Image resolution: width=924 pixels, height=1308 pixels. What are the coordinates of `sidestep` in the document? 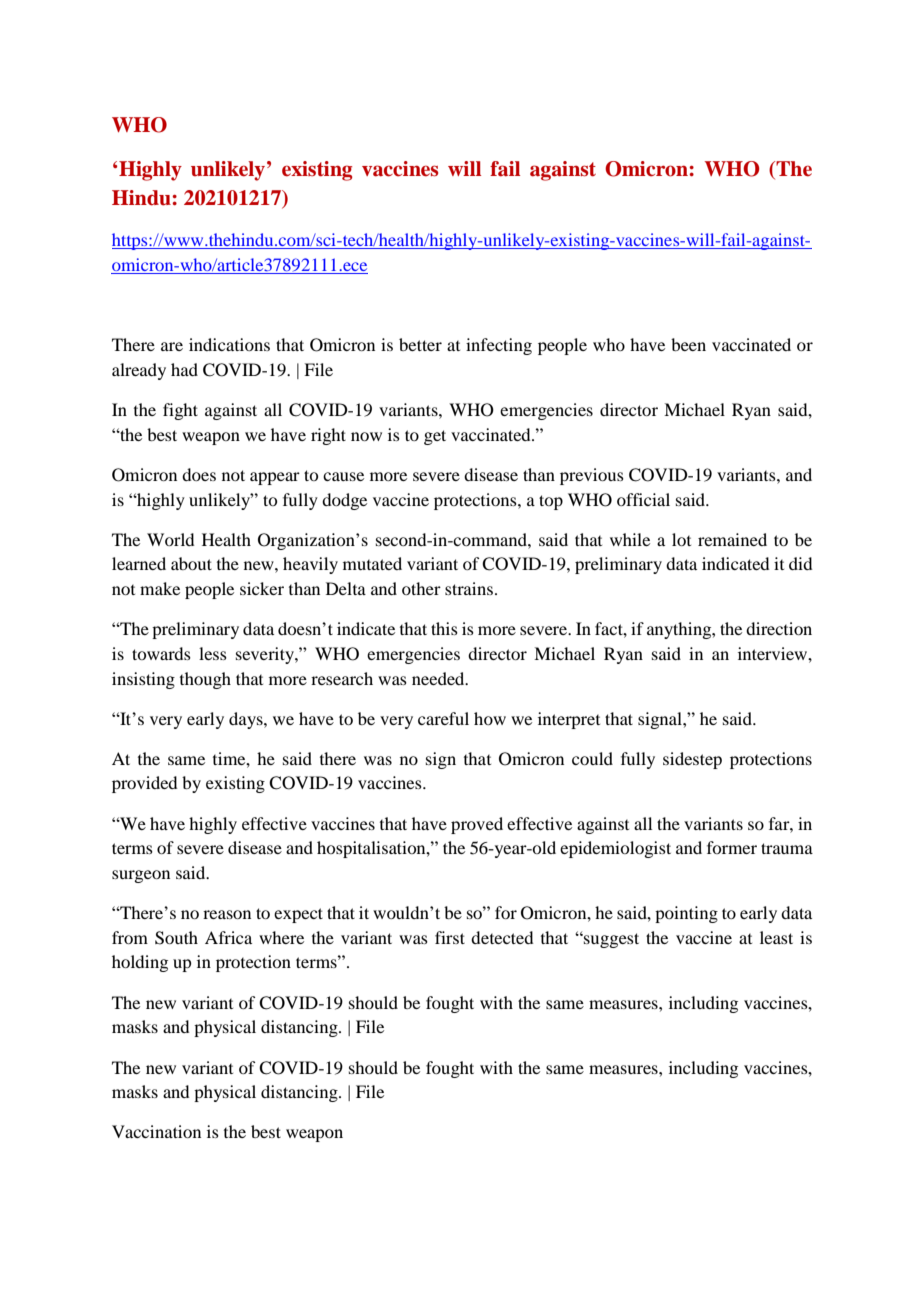 It's located at (692, 760).
